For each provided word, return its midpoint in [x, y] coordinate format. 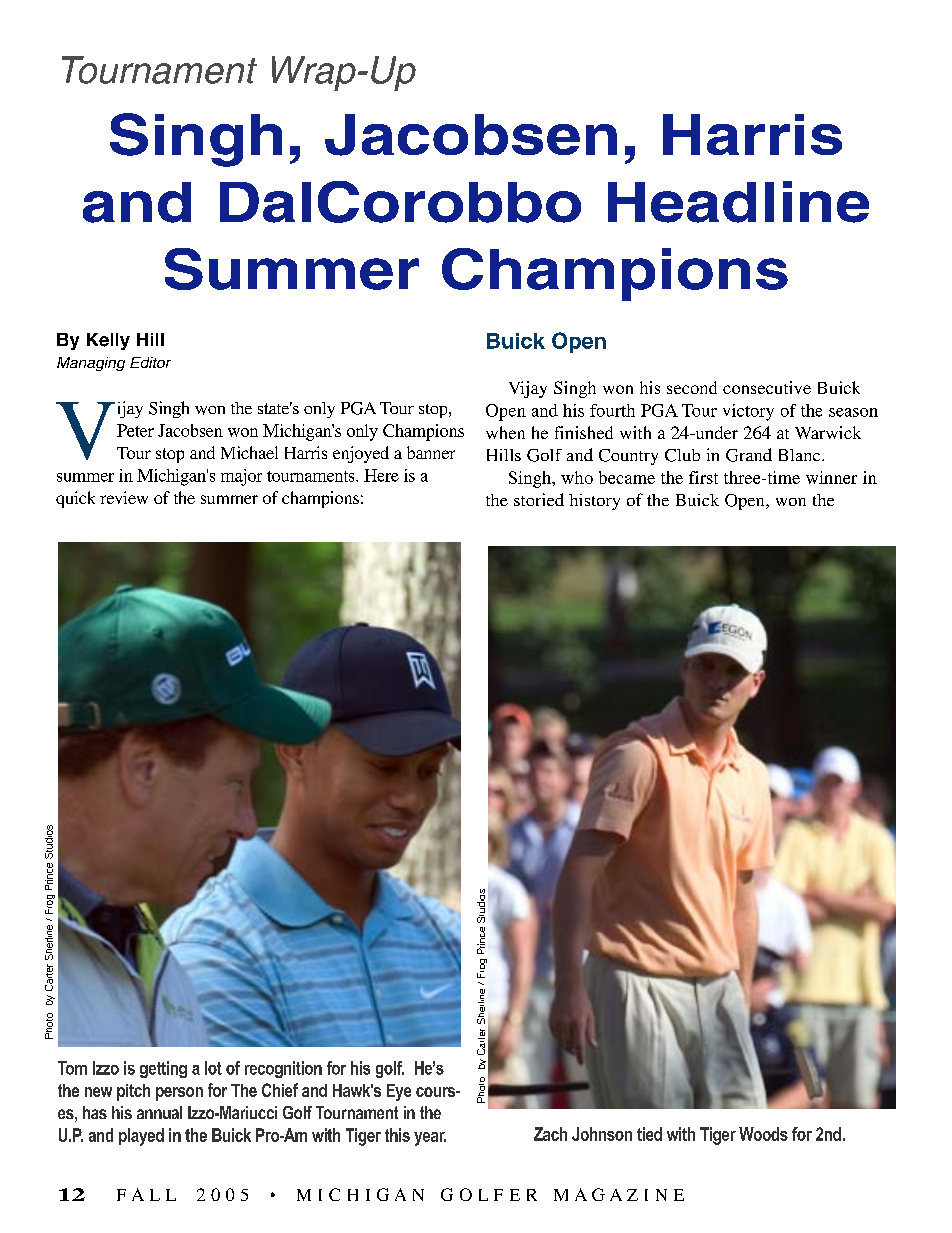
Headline [738, 202]
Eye [399, 1092]
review [124, 497]
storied [539, 499]
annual [159, 1112]
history [594, 502]
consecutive [767, 387]
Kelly [108, 341]
